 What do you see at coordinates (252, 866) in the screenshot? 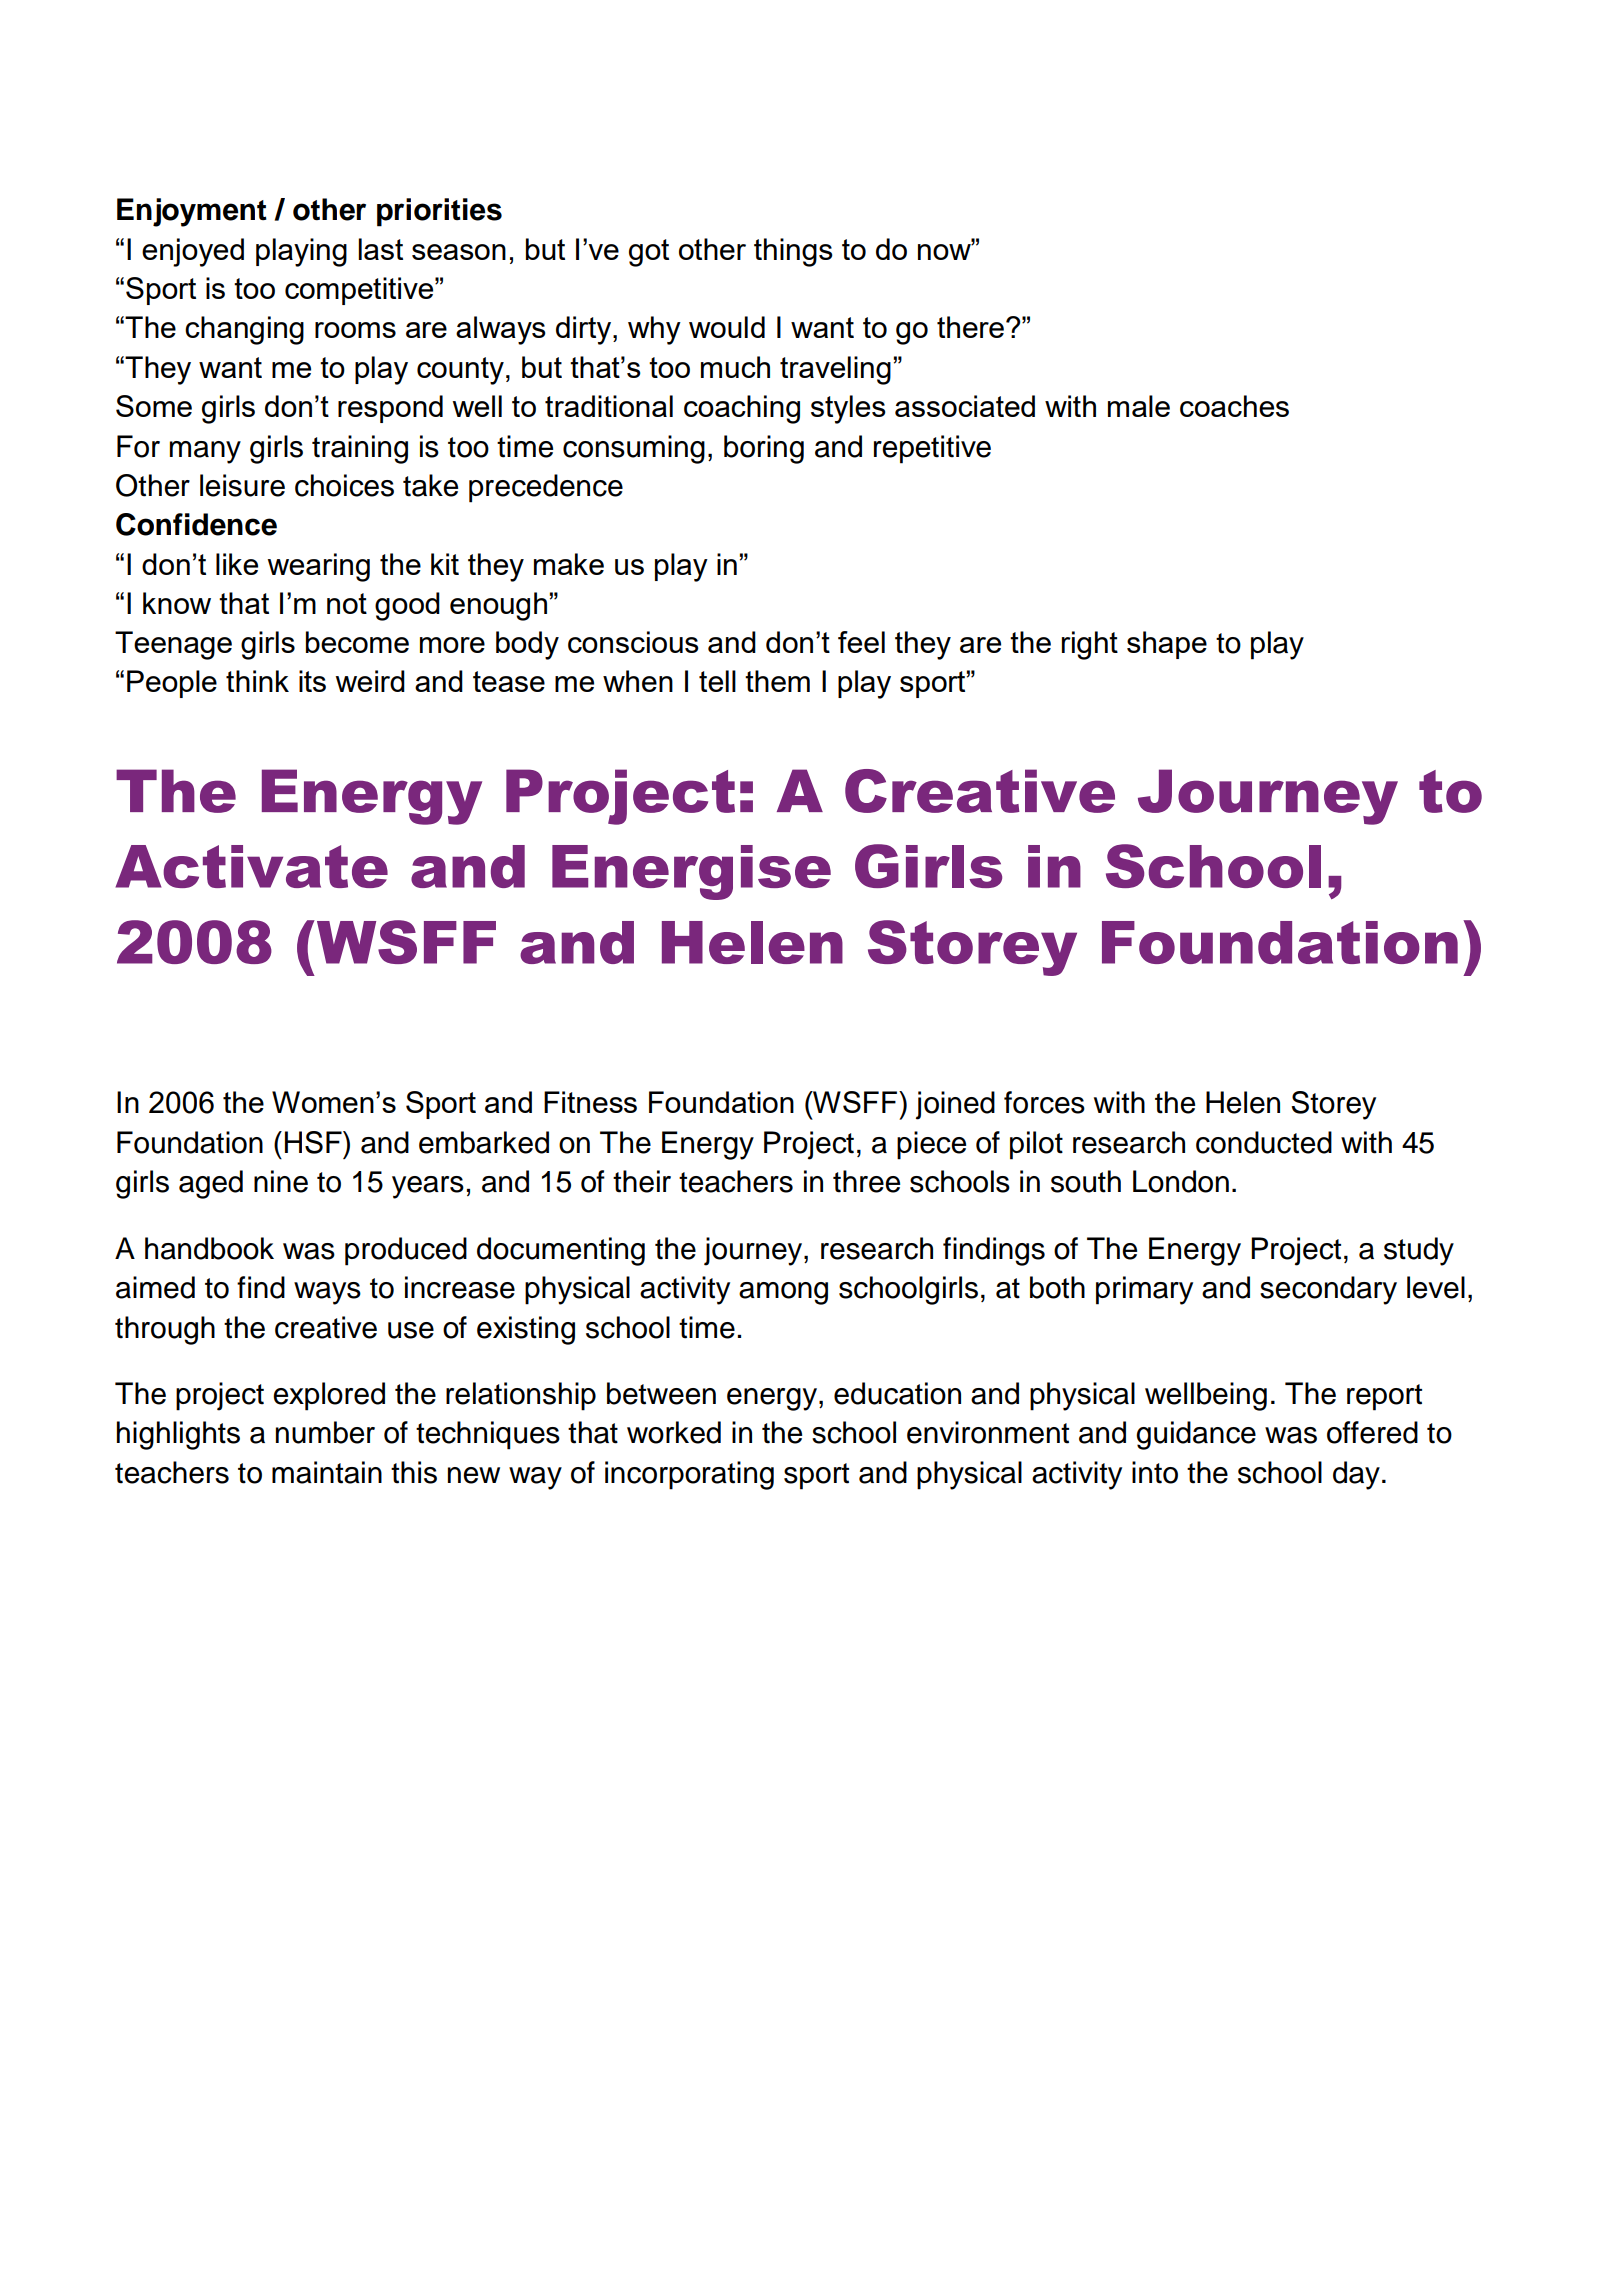
I see `Activate` at bounding box center [252, 866].
